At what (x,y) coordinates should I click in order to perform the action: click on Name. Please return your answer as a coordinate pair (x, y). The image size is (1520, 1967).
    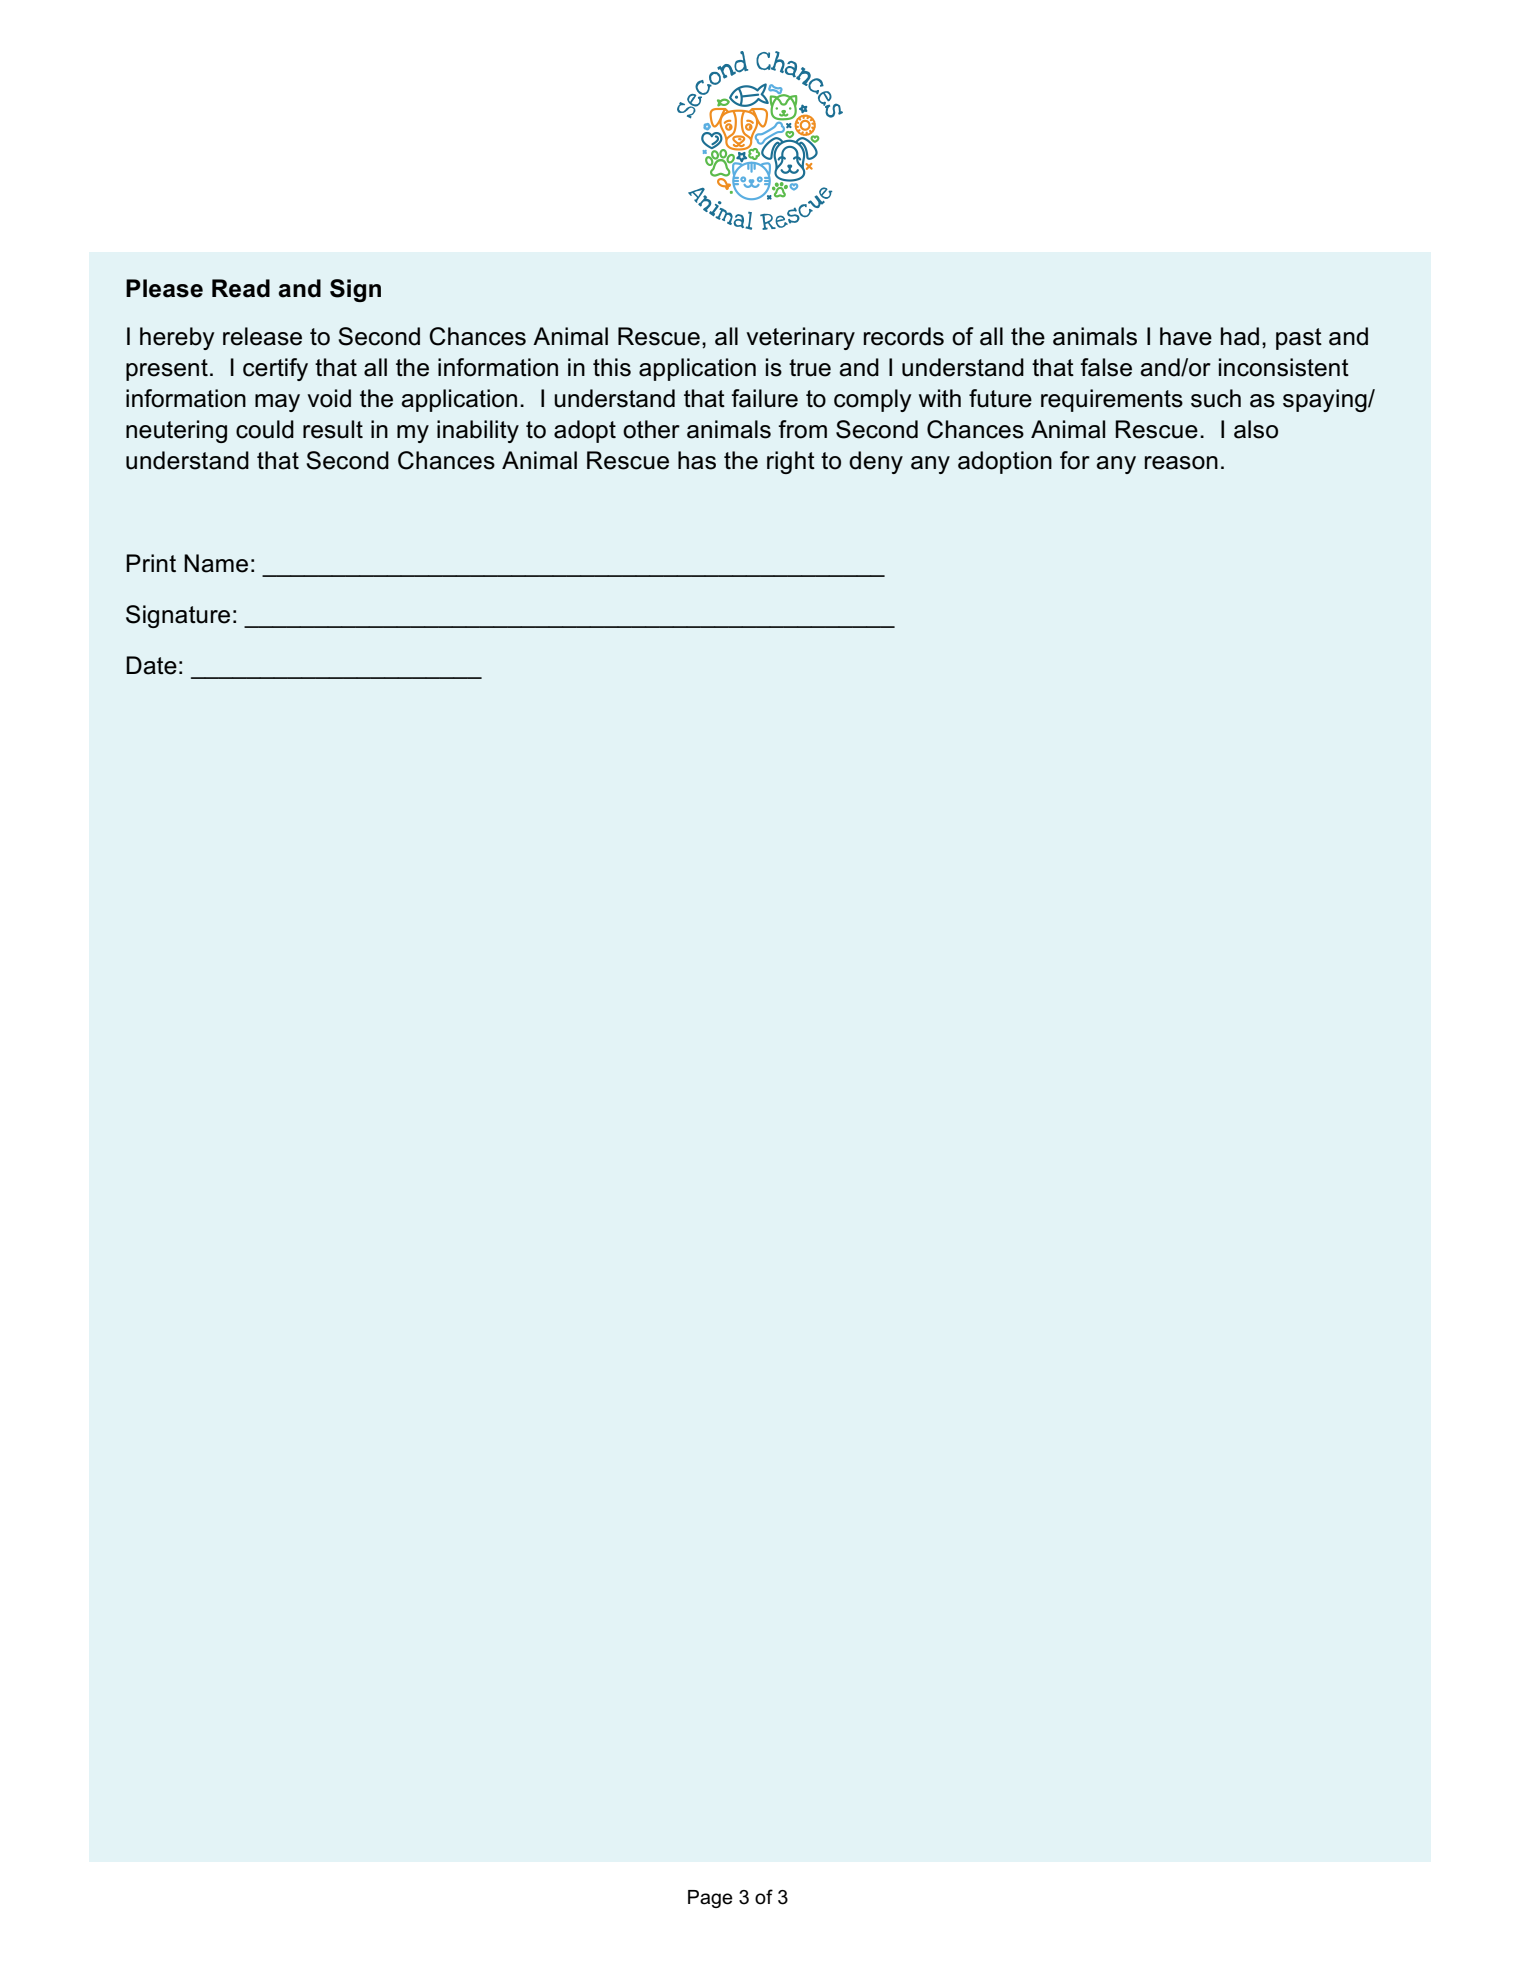
    Looking at the image, I should click on (216, 563).
